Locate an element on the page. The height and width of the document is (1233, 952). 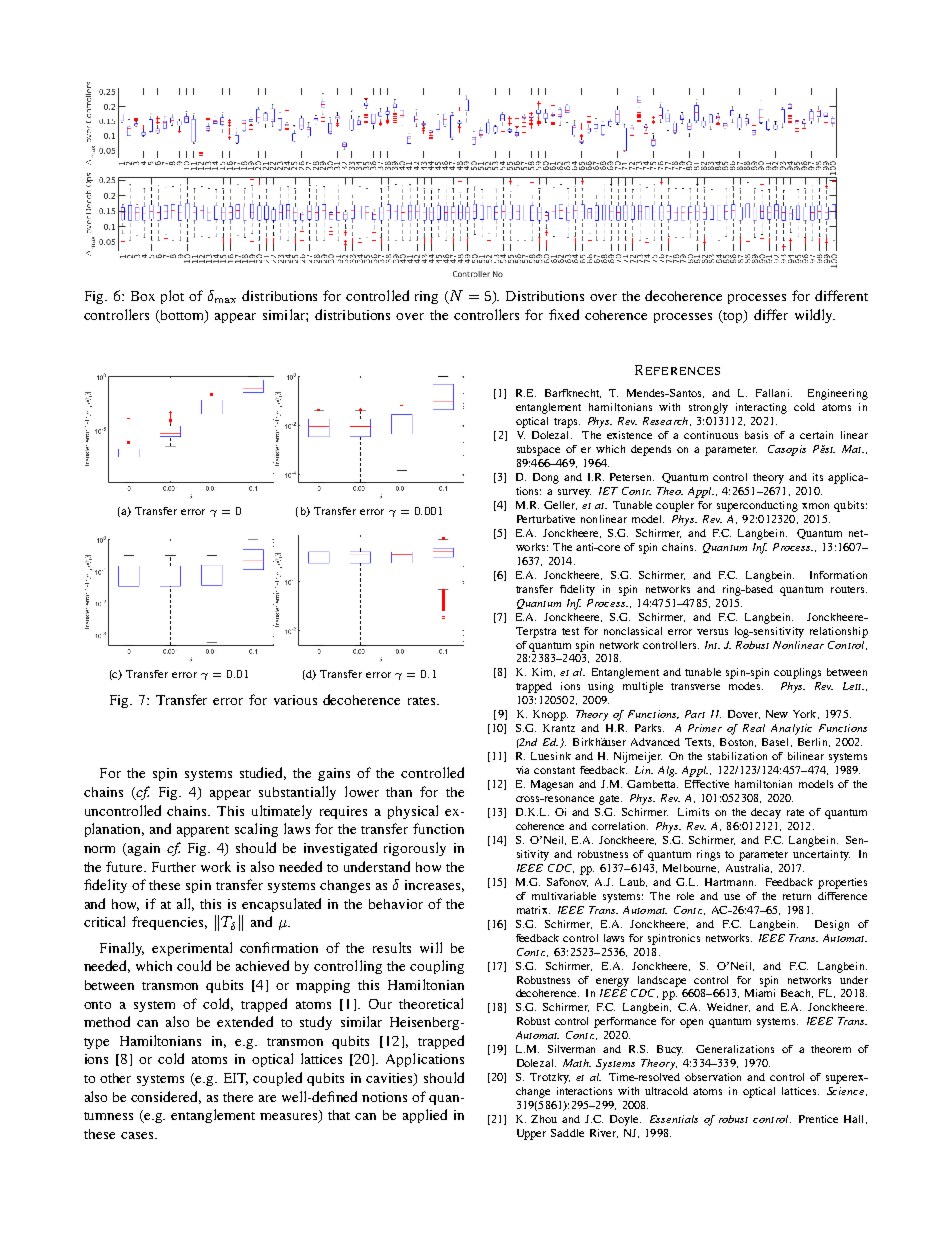
Krantz is located at coordinates (559, 728).
